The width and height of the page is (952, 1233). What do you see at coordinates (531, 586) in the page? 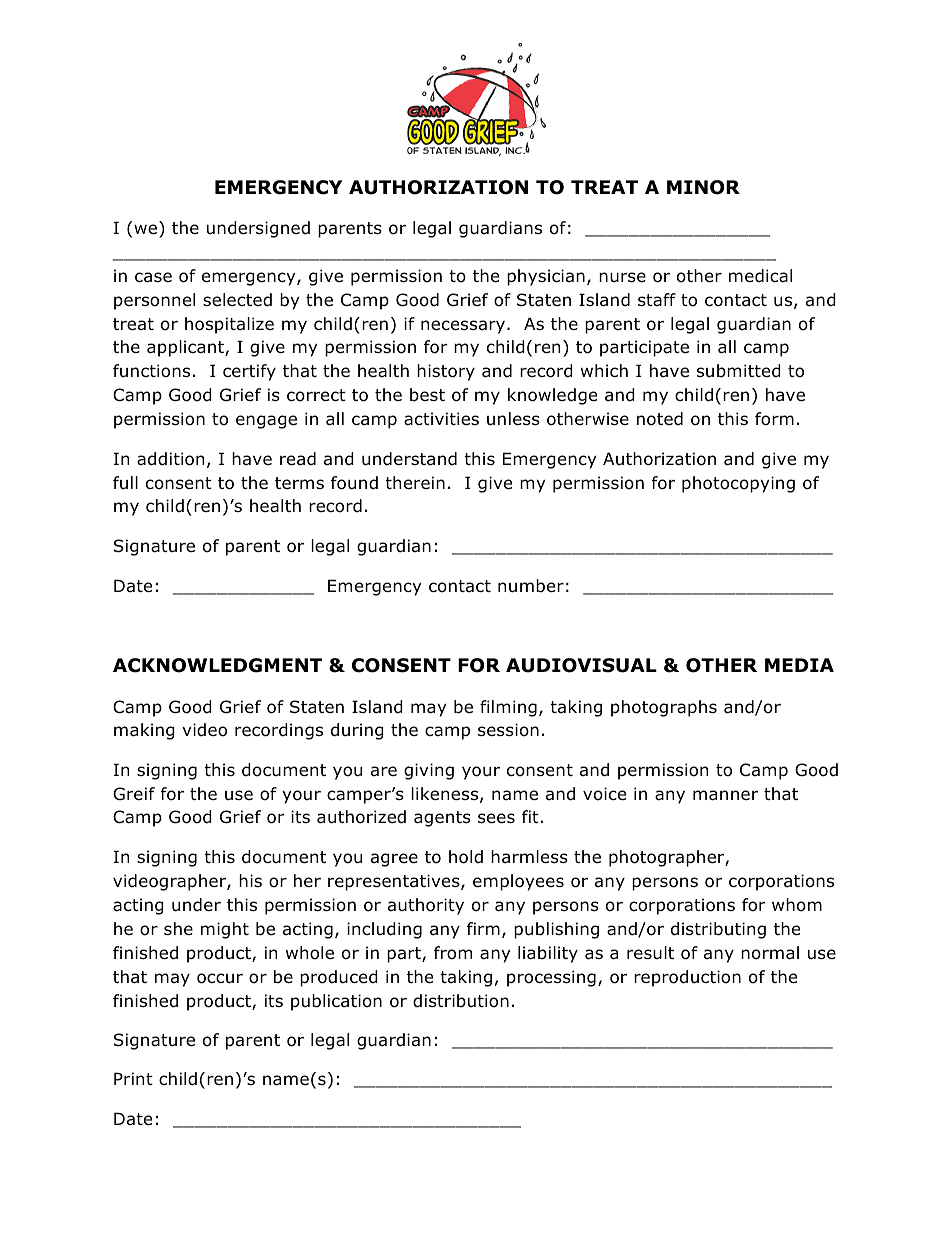
I see `number` at bounding box center [531, 586].
